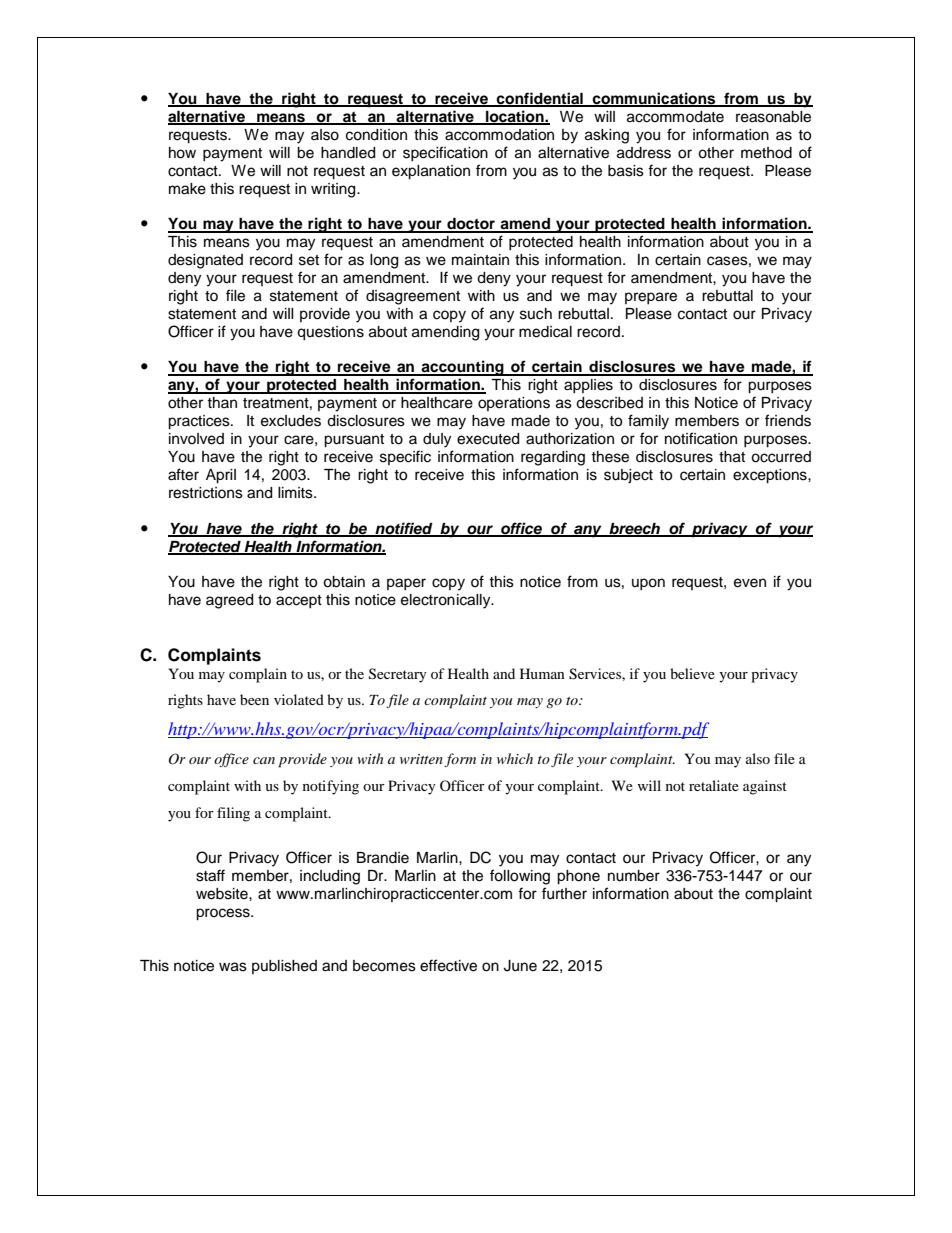 This screenshot has height=1233, width=952. Describe the element at coordinates (296, 493) in the screenshot. I see `limits` at that location.
